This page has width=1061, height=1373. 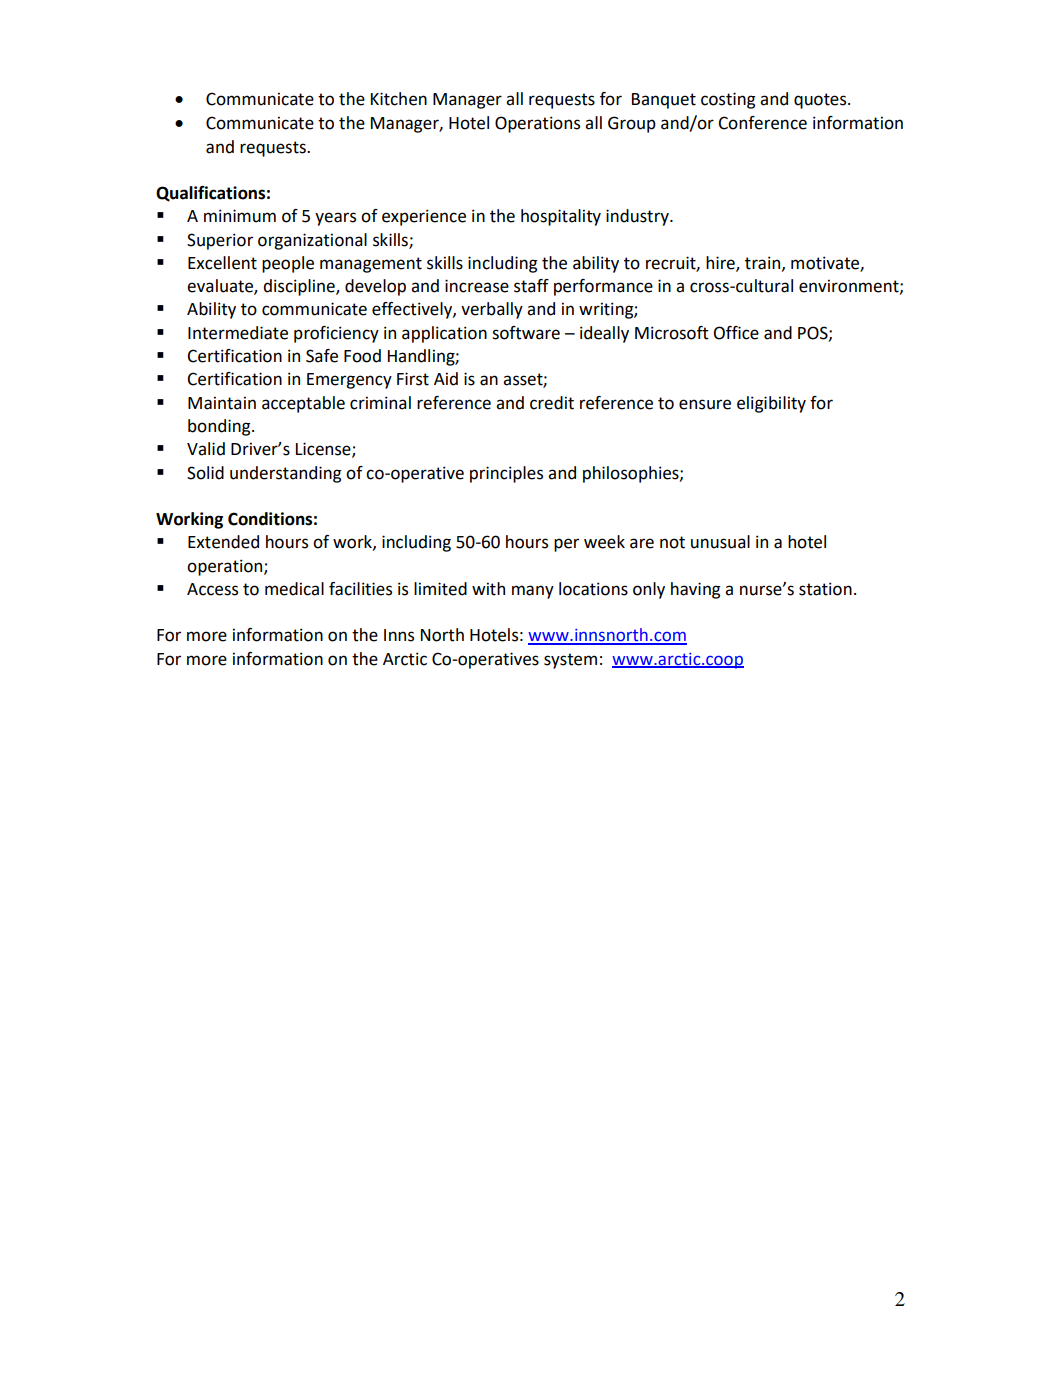 I want to click on staff, so click(x=531, y=286).
